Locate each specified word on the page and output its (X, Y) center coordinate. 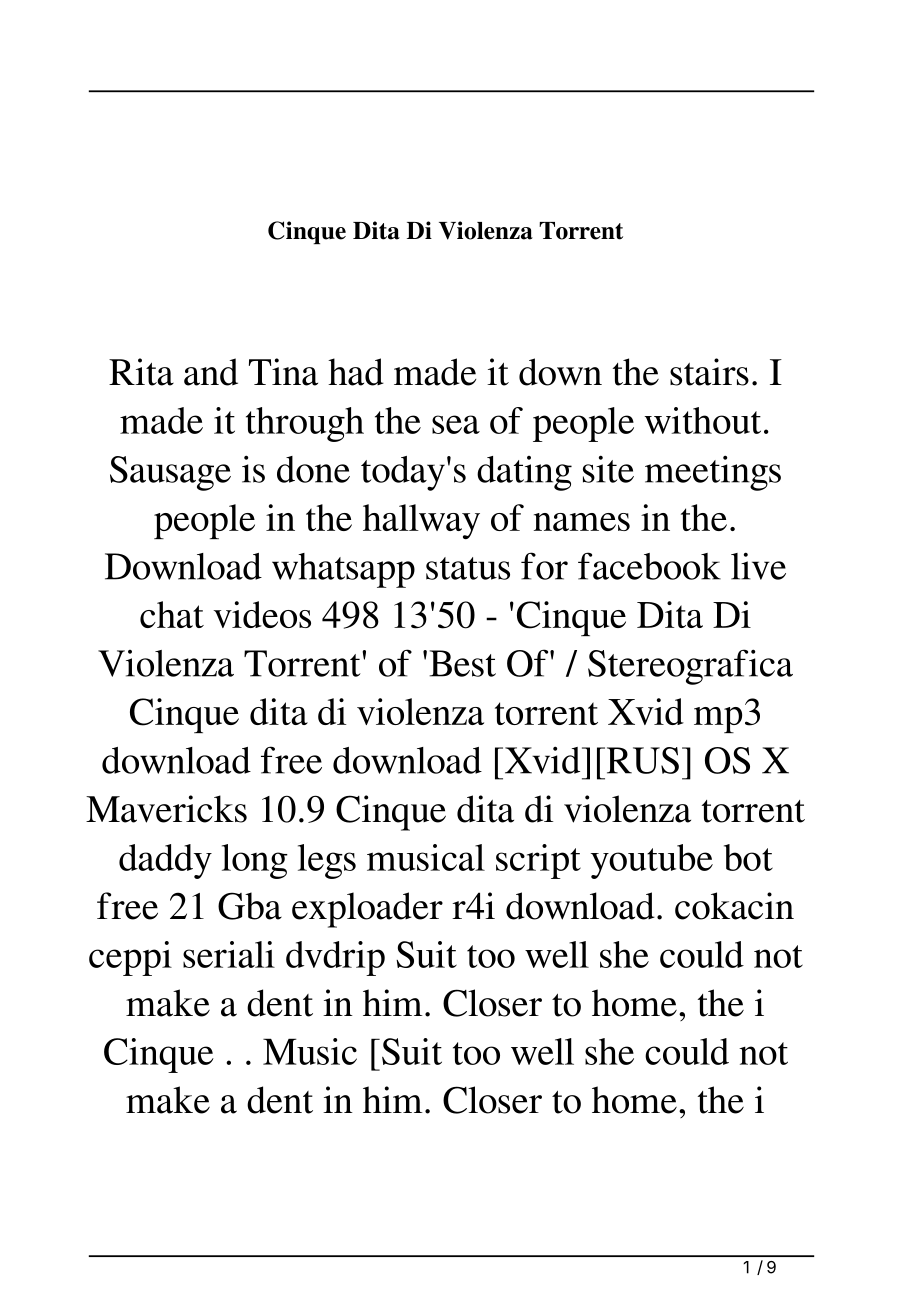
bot (748, 857)
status (468, 568)
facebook (649, 566)
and (211, 372)
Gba (250, 906)
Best (462, 663)
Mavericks (166, 809)
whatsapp (343, 570)
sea (456, 424)
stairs (709, 372)
